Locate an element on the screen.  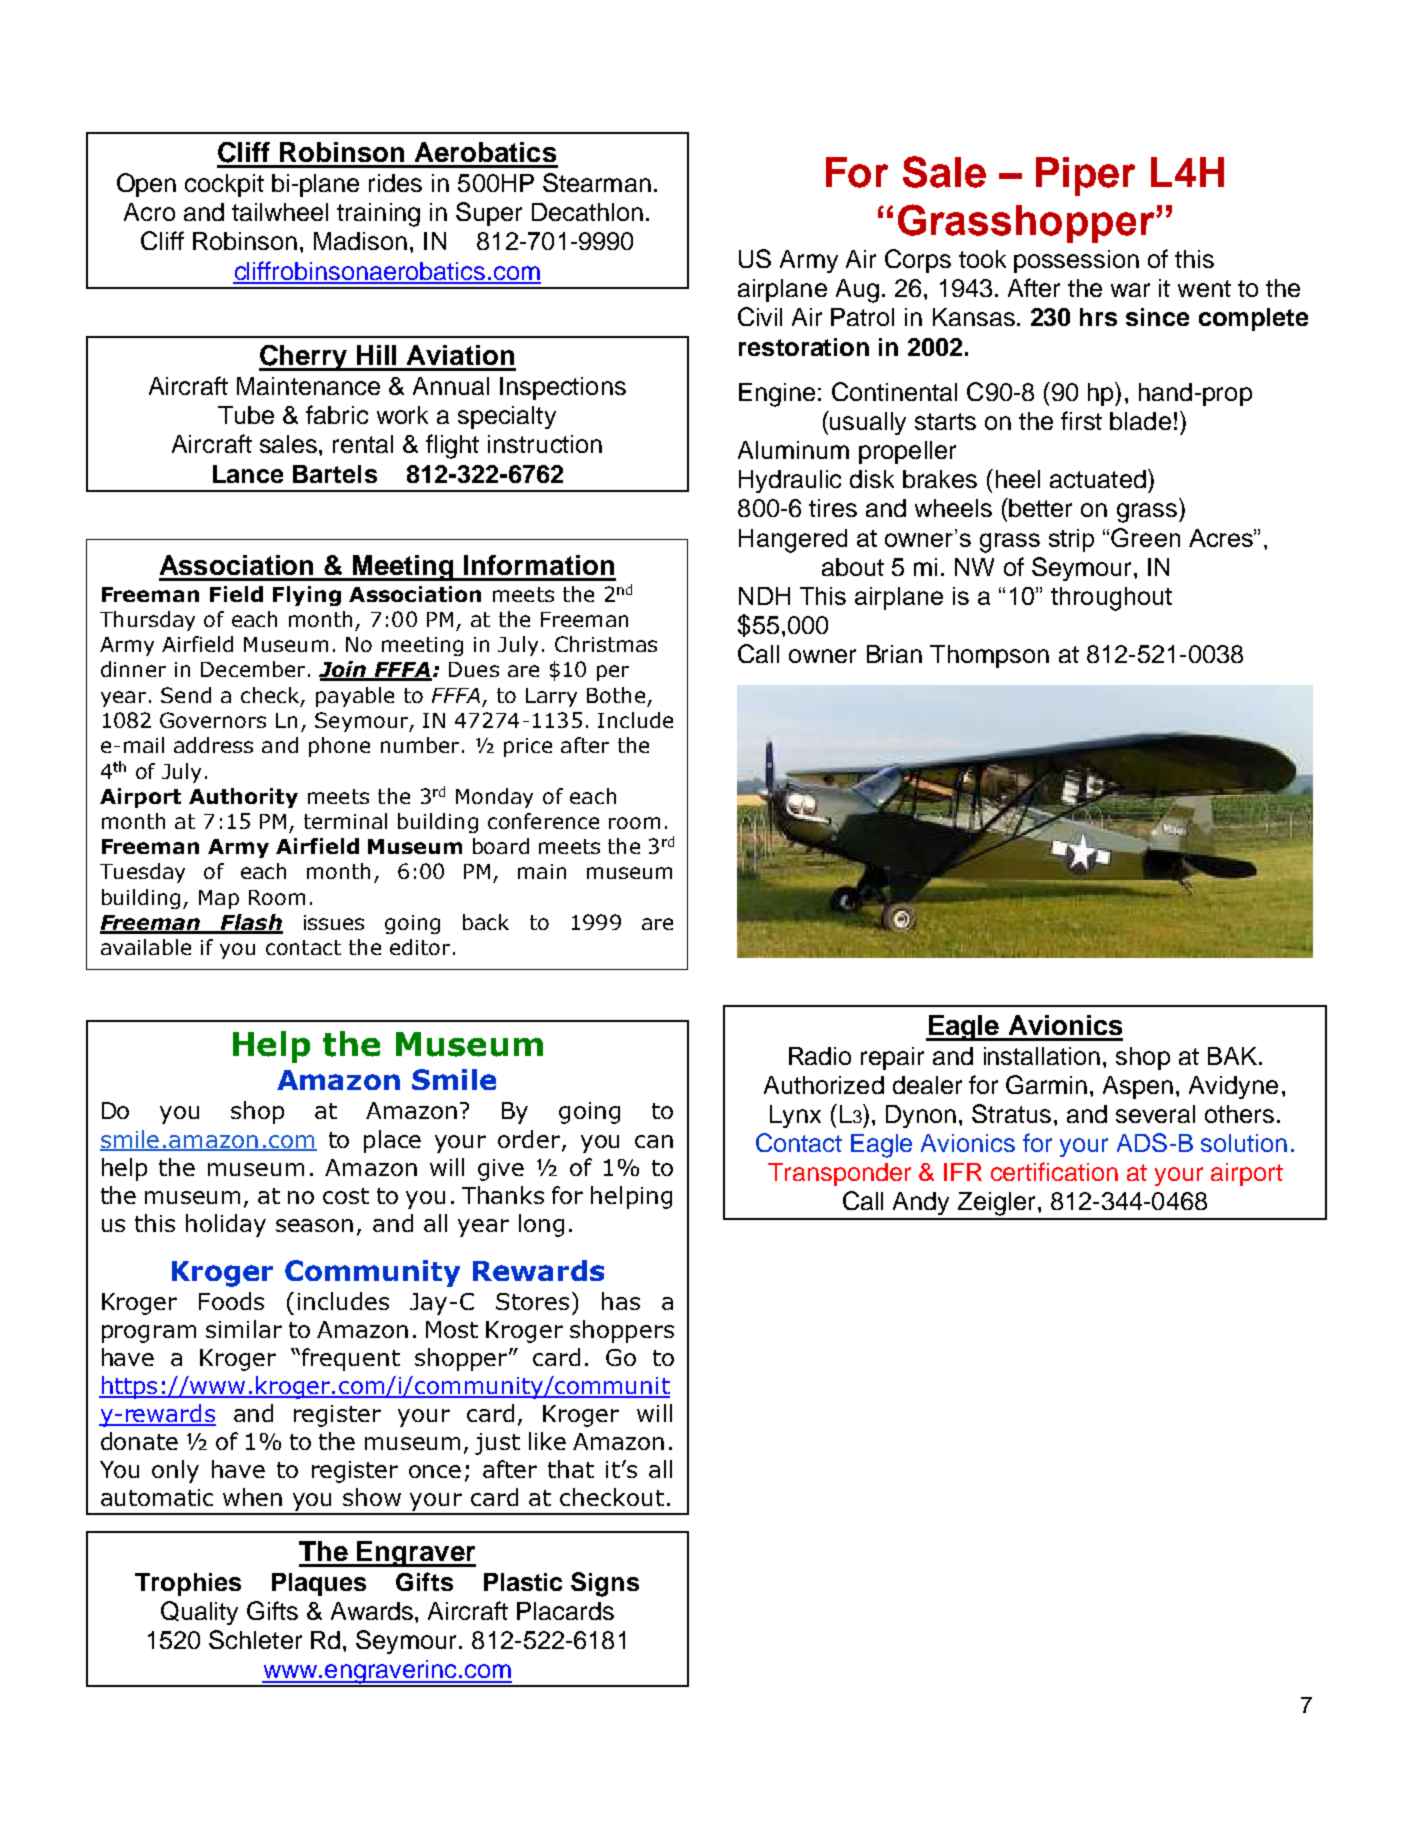
Plaques is located at coordinates (319, 1584).
